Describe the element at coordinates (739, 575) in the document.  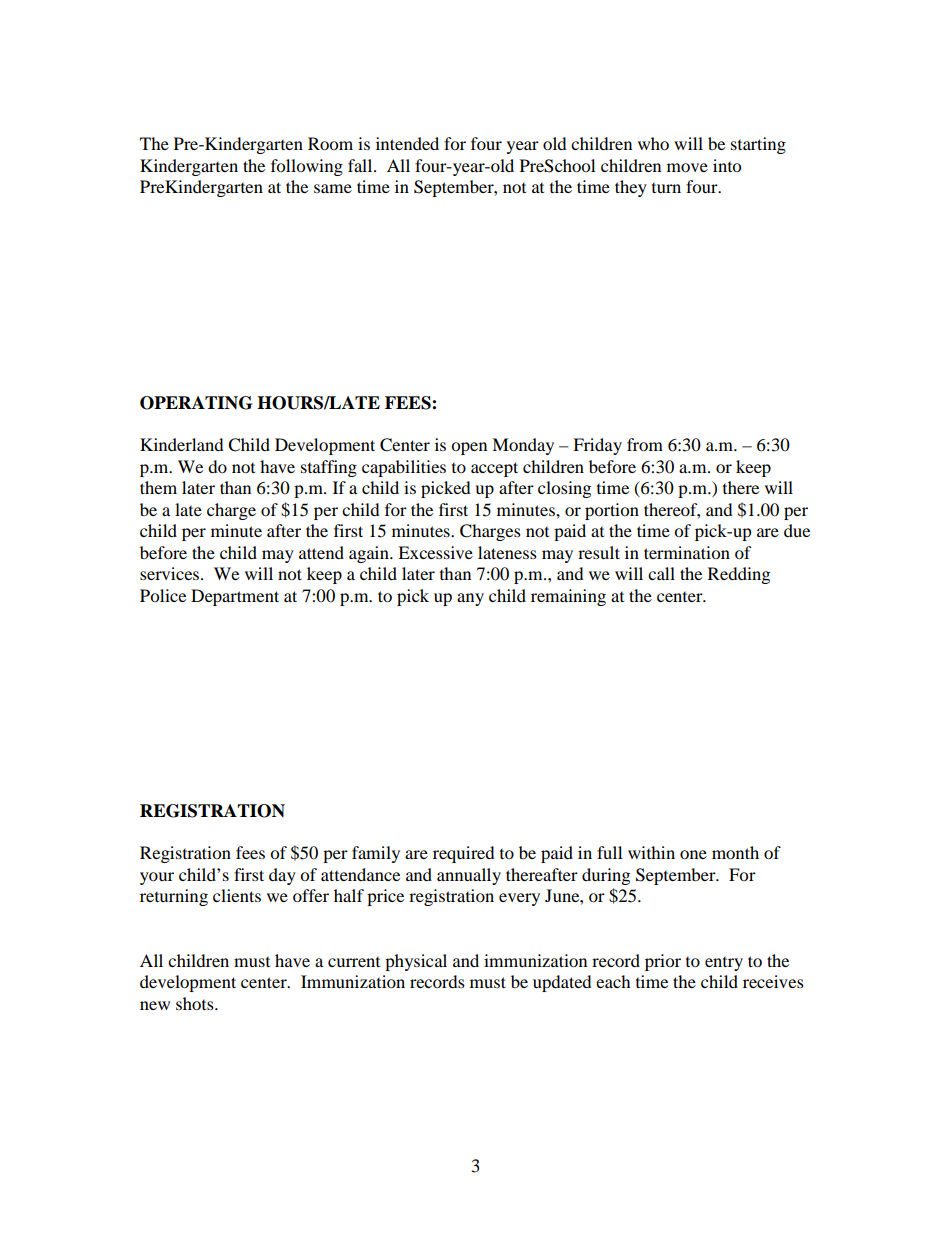
I see `Redding` at that location.
